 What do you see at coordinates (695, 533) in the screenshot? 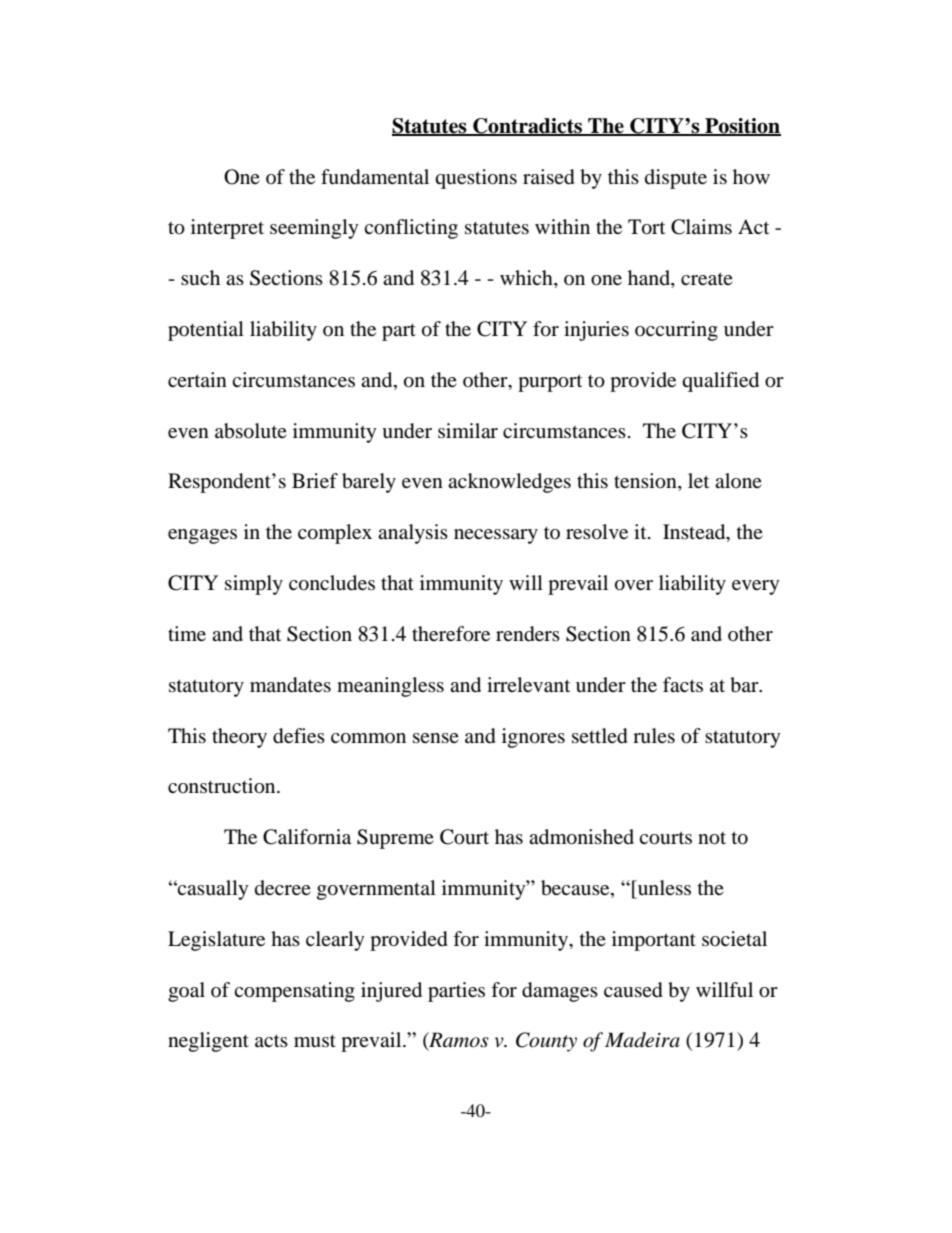
I see `Instead` at bounding box center [695, 533].
